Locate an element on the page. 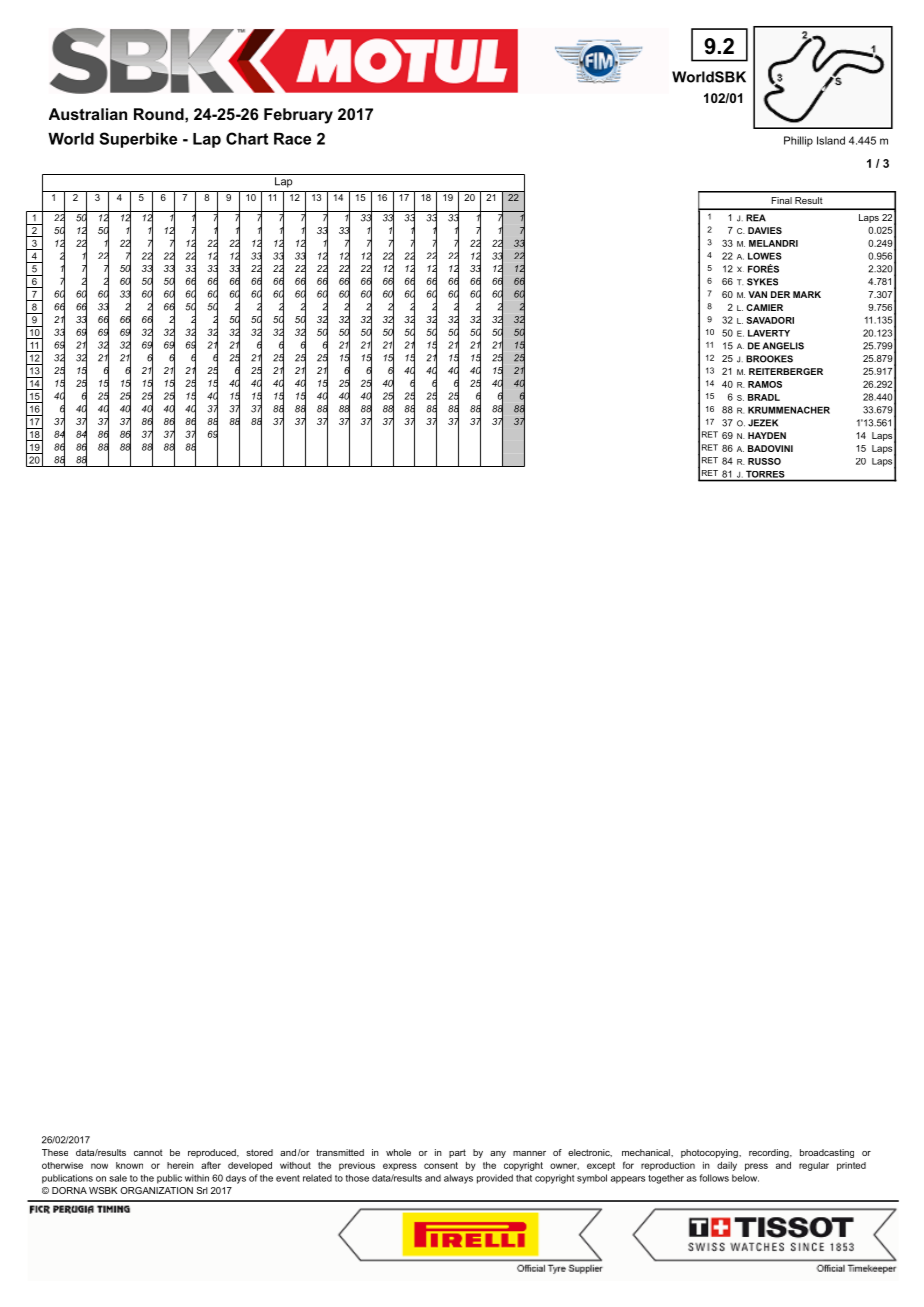 Image resolution: width=924 pixels, height=1307 pixels. Race is located at coordinates (292, 139).
